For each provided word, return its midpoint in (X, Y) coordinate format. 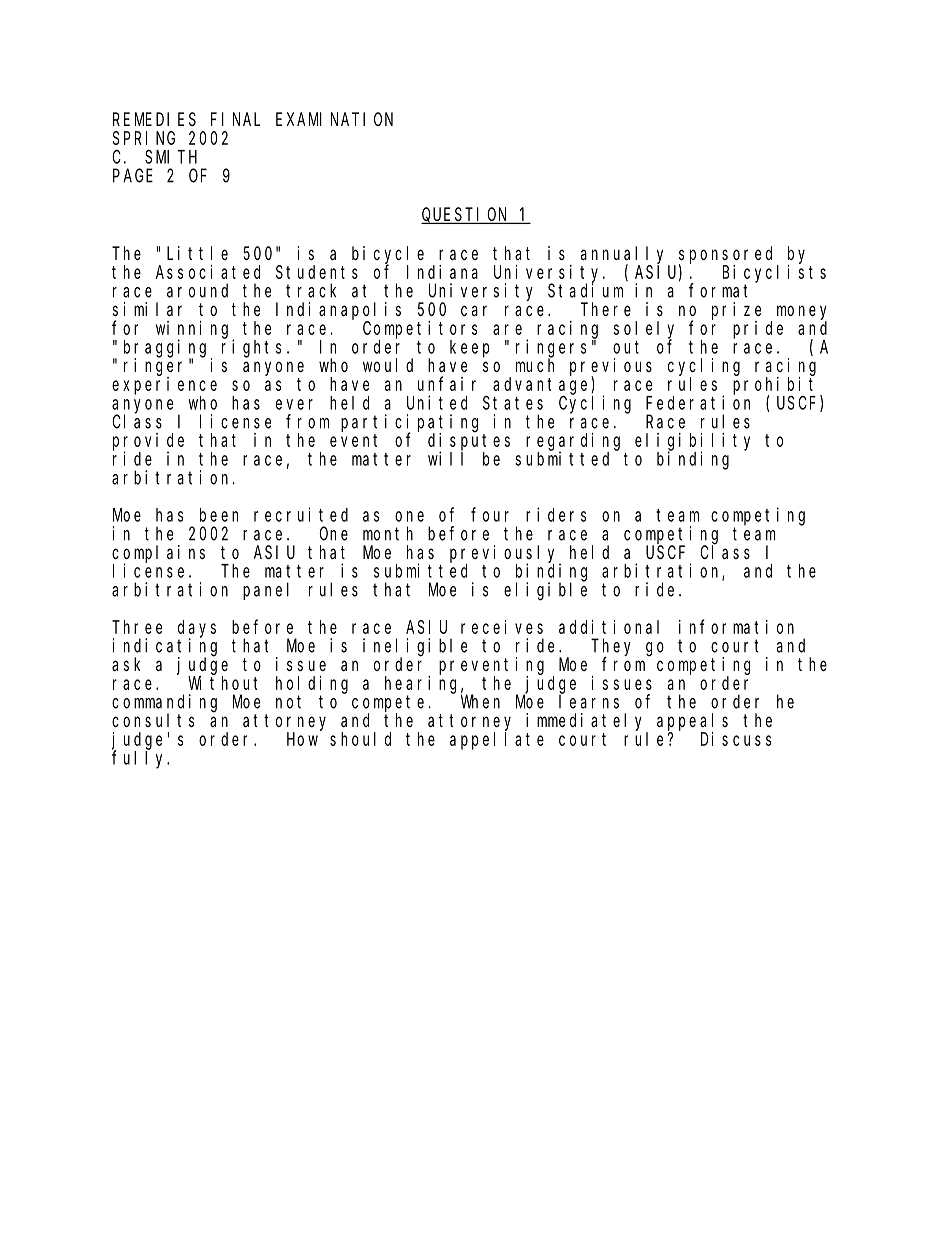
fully (140, 759)
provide (148, 442)
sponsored (725, 255)
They (611, 648)
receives (502, 627)
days (197, 629)
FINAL (235, 119)
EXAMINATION (334, 119)
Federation (698, 402)
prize (736, 311)
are (507, 329)
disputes (469, 442)
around (197, 290)
